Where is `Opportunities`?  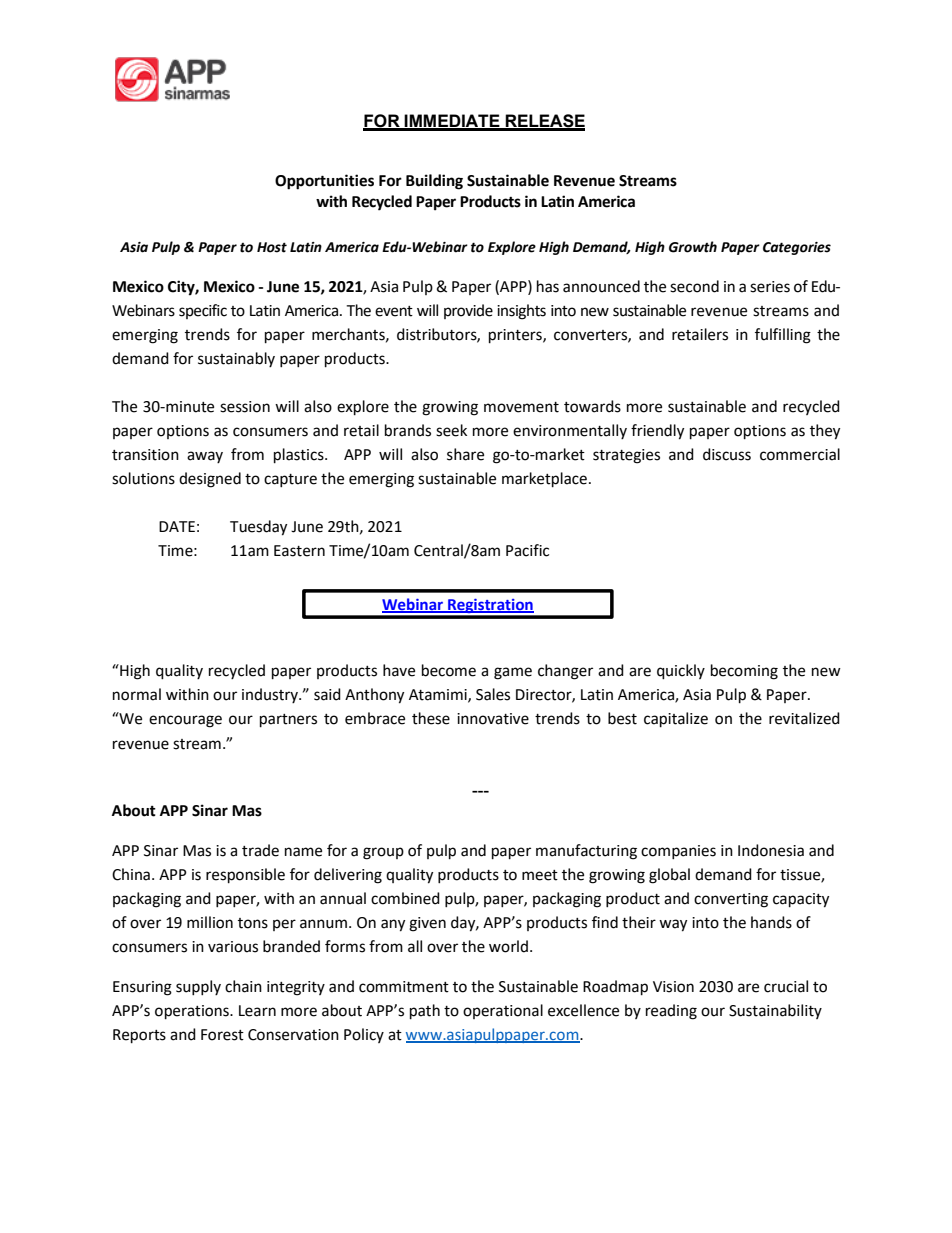 Opportunities is located at coordinates (324, 182).
